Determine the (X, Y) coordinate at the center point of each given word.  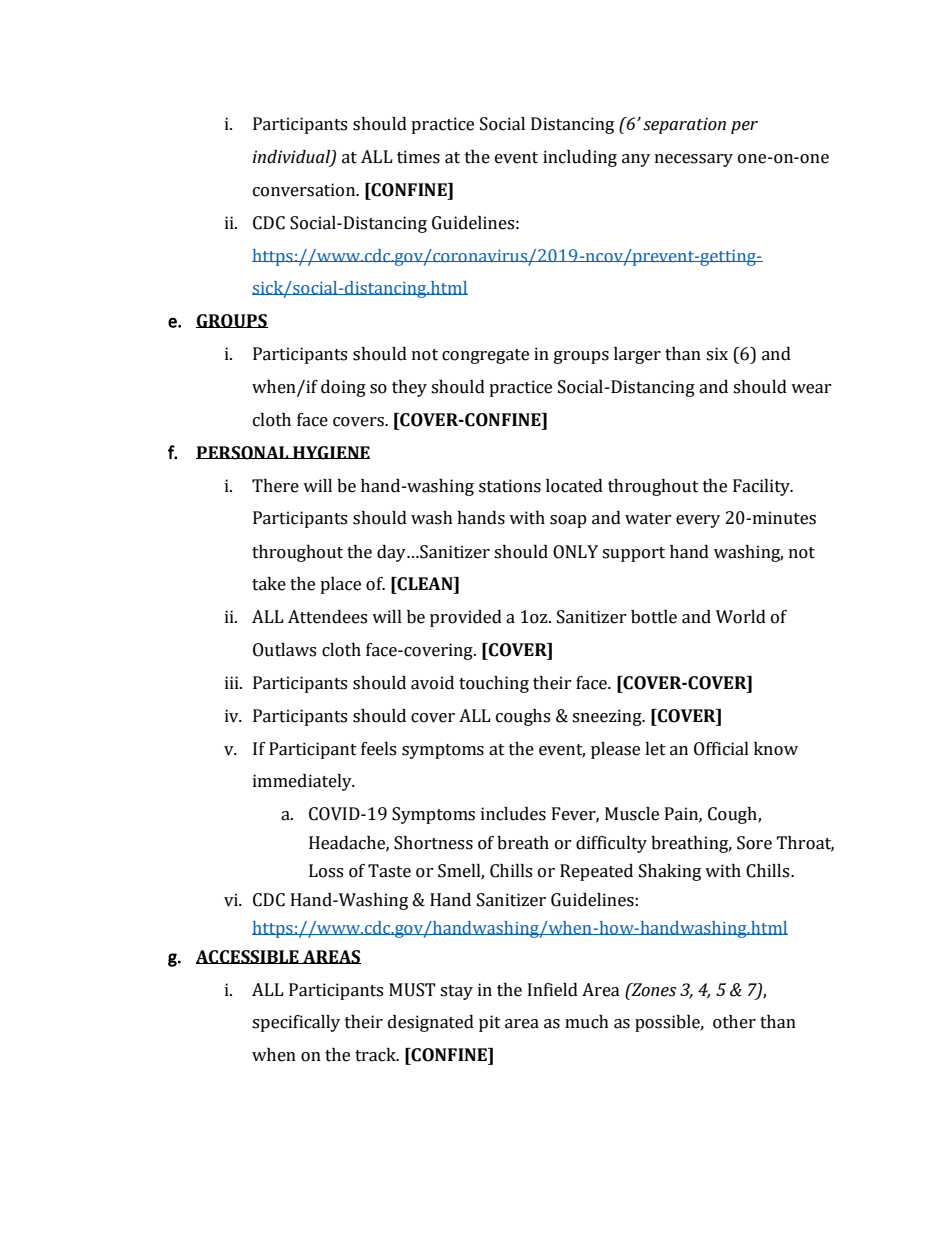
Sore (754, 843)
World (741, 617)
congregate (485, 356)
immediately (303, 782)
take (269, 584)
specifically (296, 1023)
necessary (694, 160)
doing (343, 388)
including (580, 158)
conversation (305, 190)
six (717, 354)
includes (513, 814)
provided (466, 618)
